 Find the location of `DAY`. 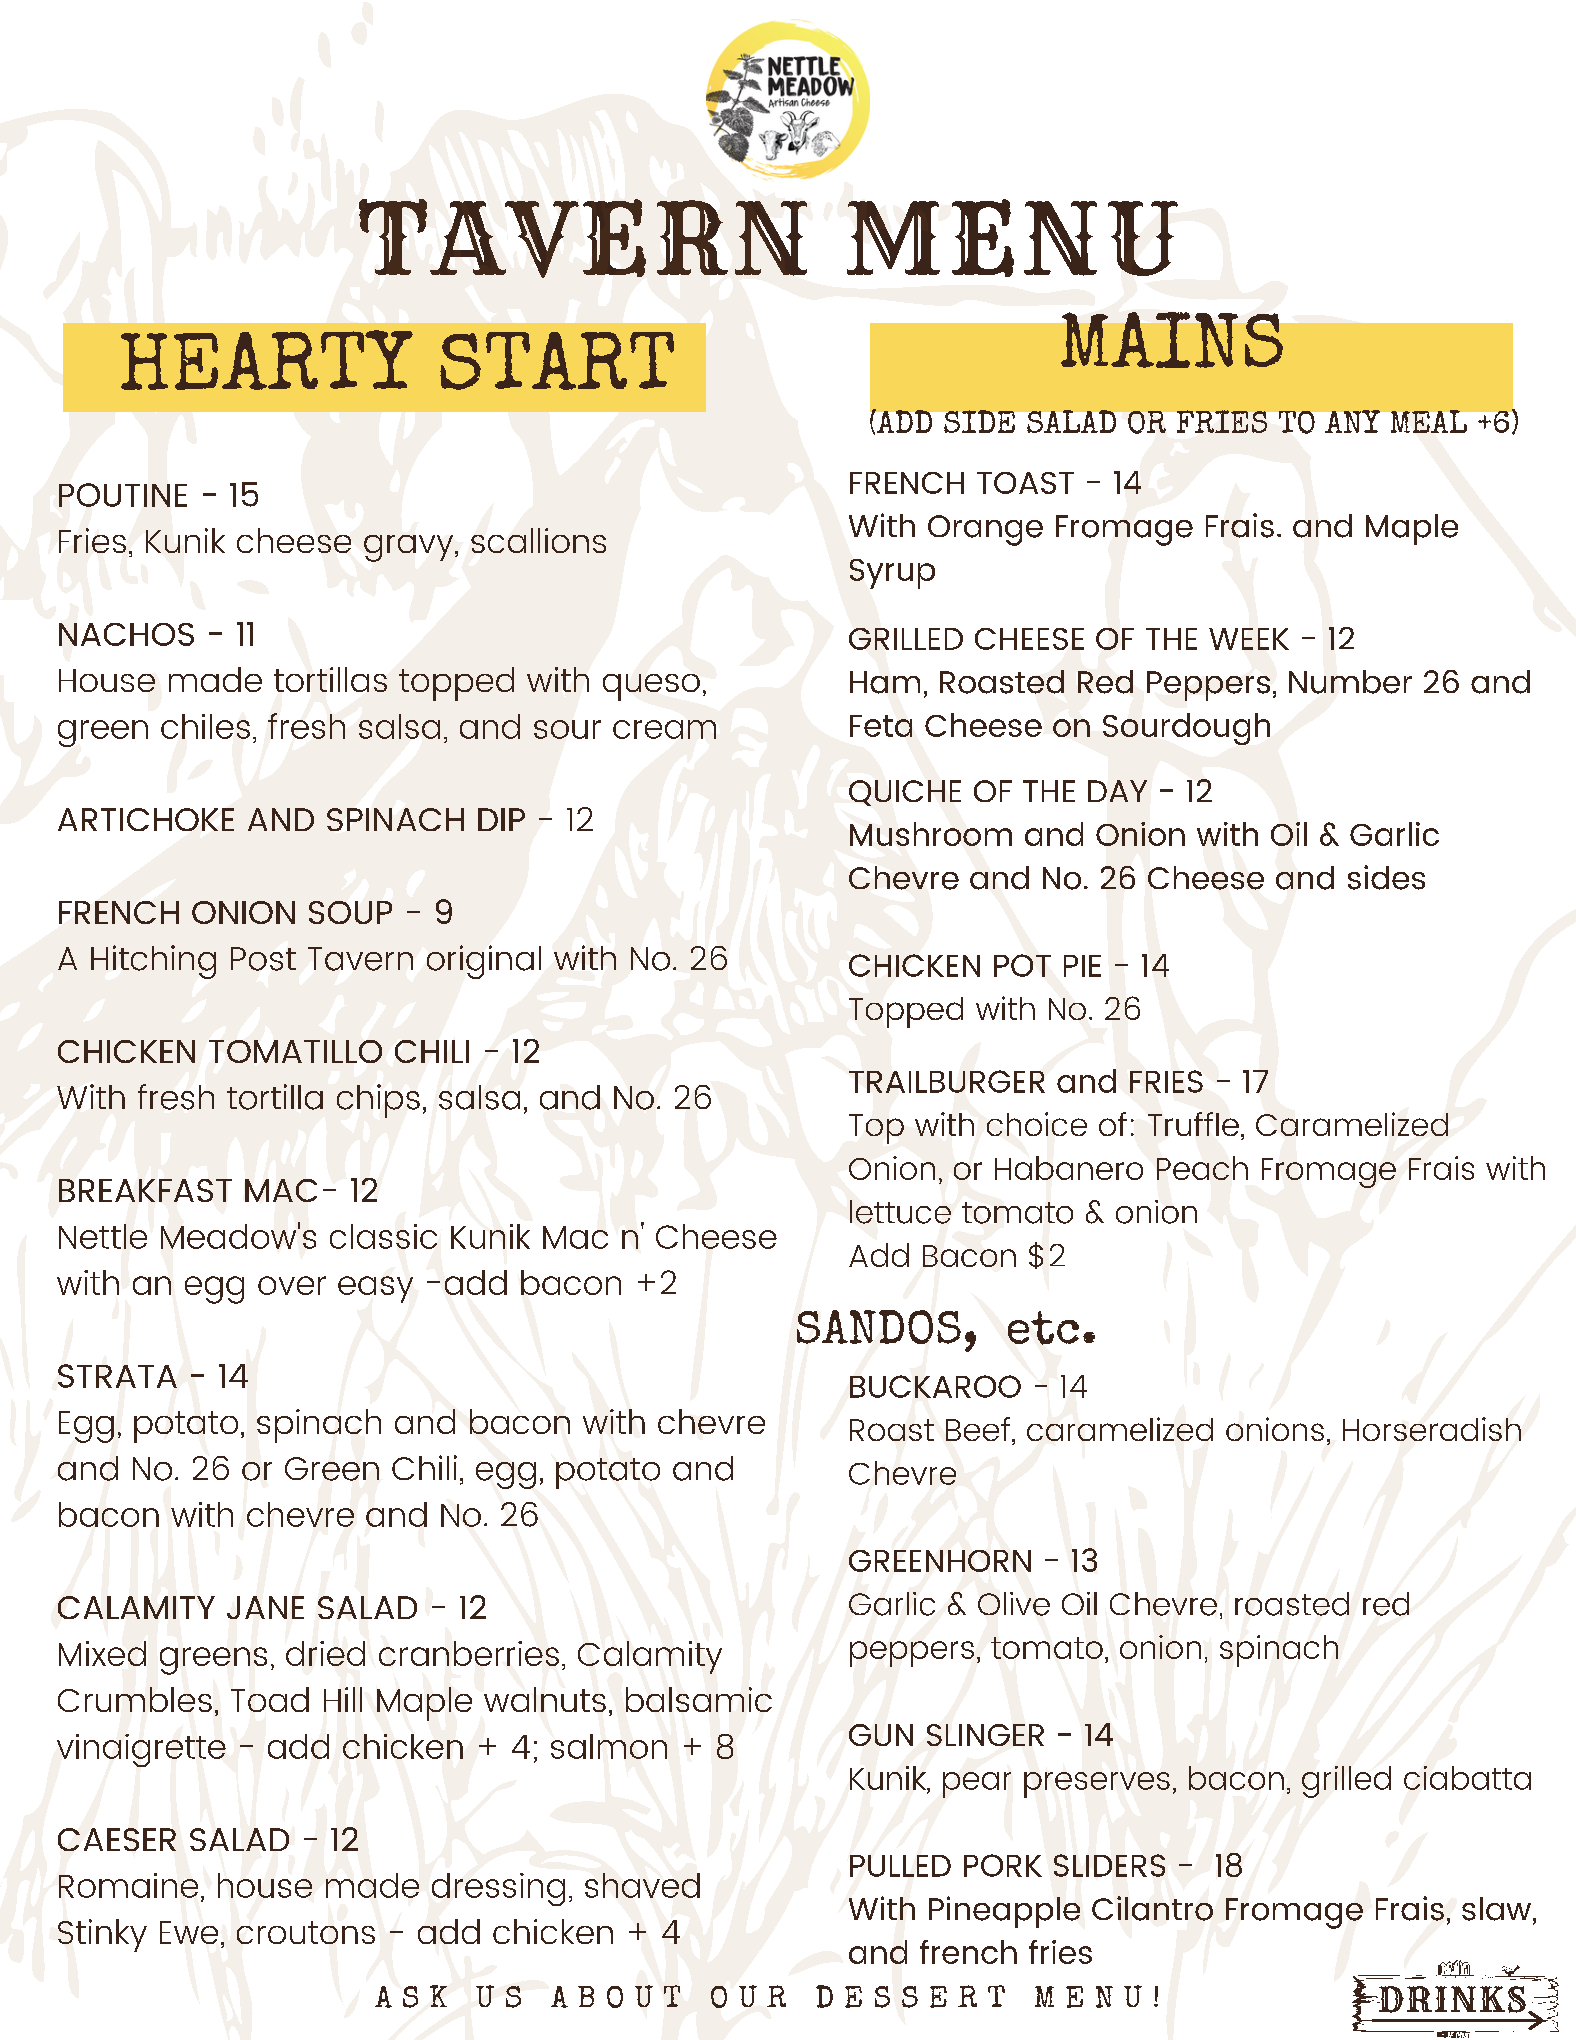

DAY is located at coordinates (1117, 791).
